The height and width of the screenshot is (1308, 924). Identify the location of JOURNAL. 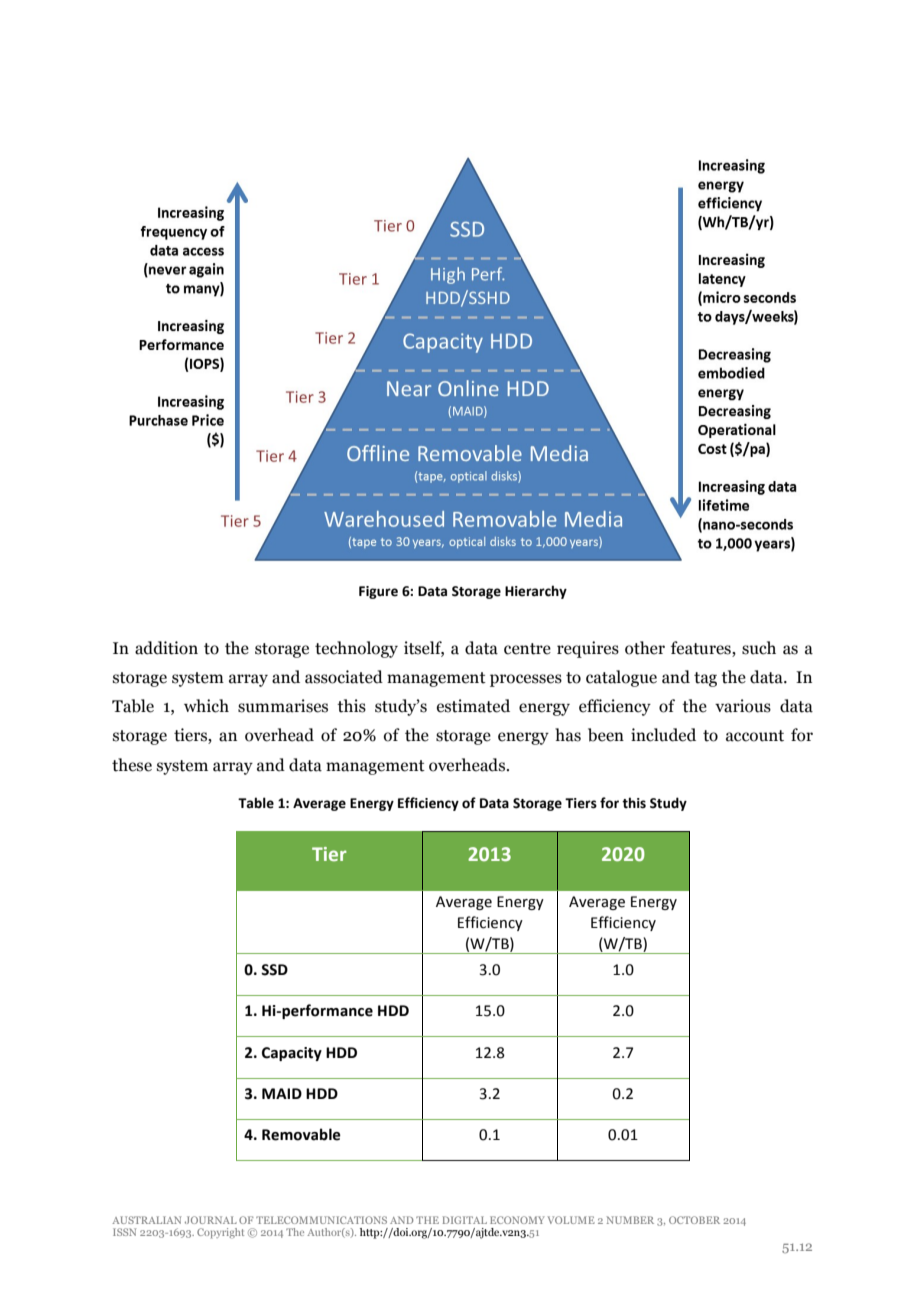
(211, 1220).
